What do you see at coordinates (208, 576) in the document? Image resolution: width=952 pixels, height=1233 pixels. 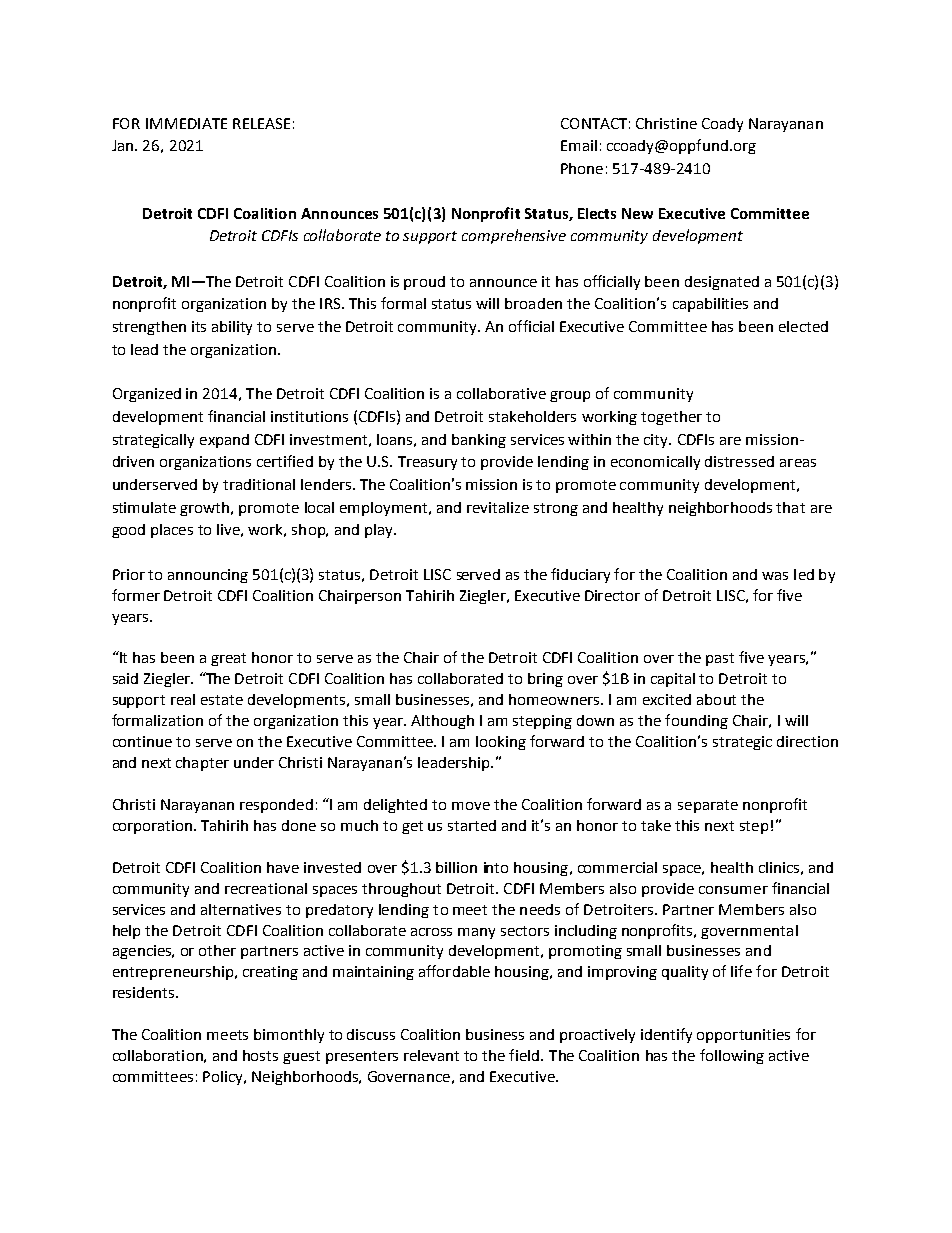 I see `announcing` at bounding box center [208, 576].
